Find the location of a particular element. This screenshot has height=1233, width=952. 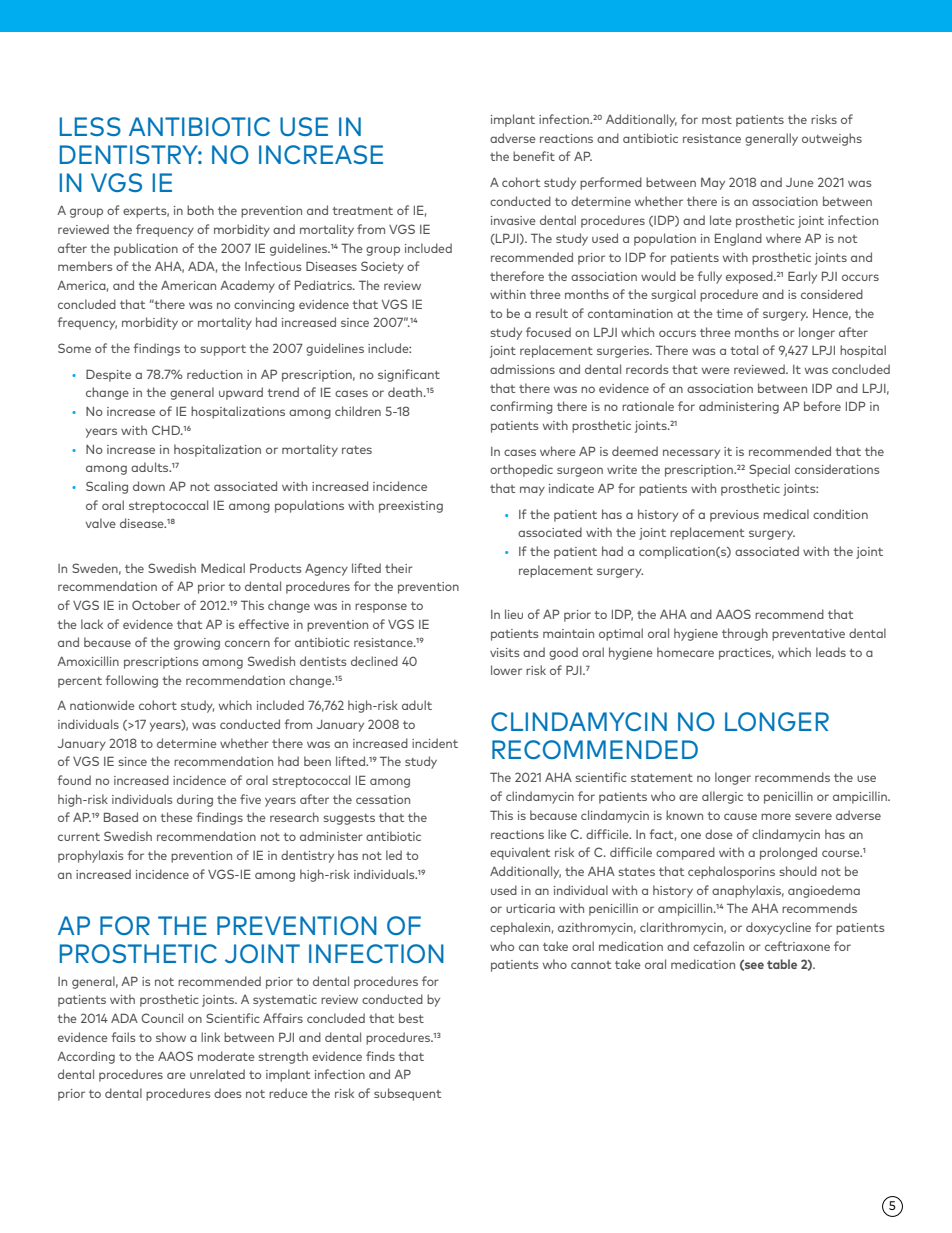

reduction is located at coordinates (215, 374).
